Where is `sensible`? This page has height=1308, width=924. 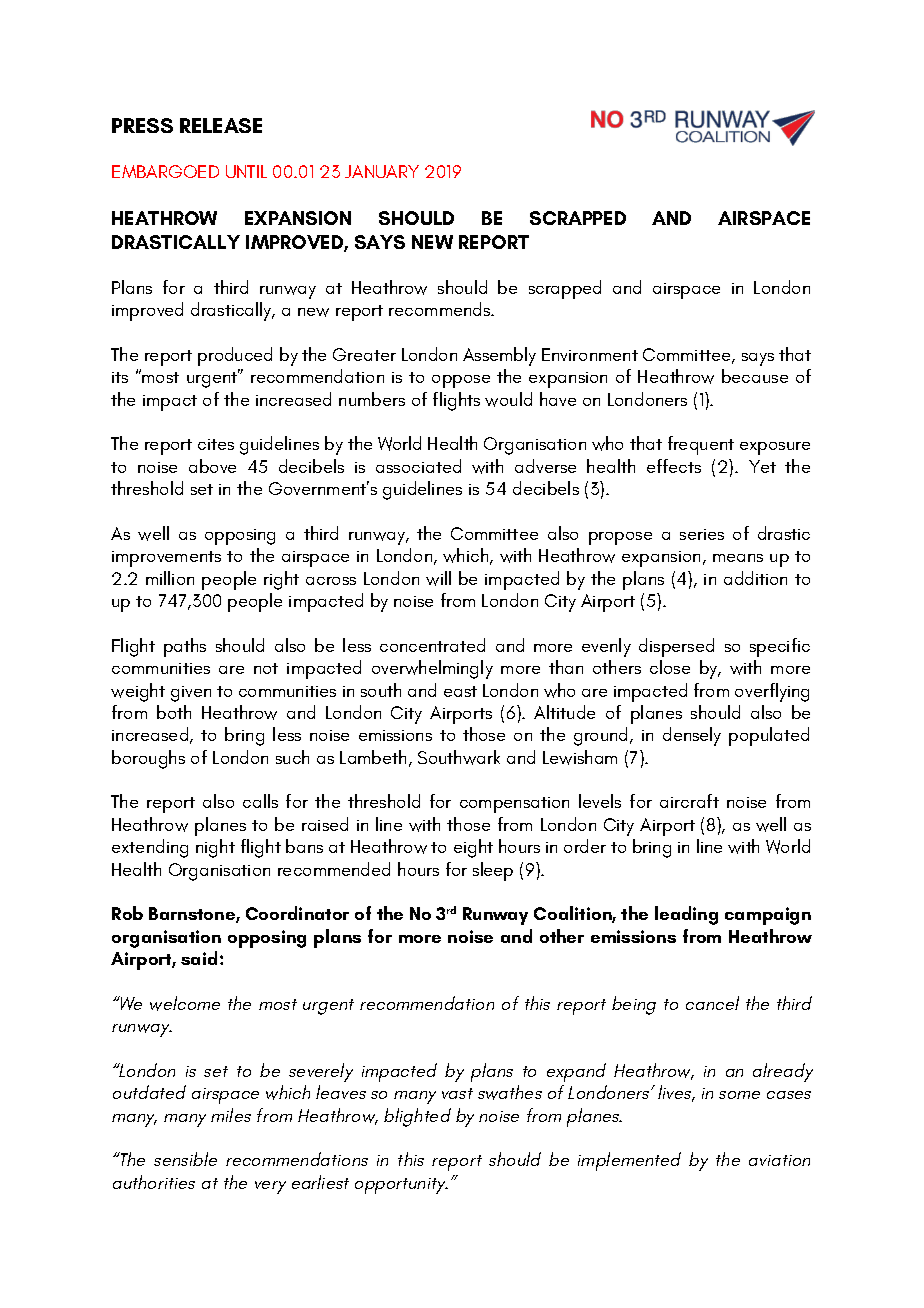
sensible is located at coordinates (185, 1159).
